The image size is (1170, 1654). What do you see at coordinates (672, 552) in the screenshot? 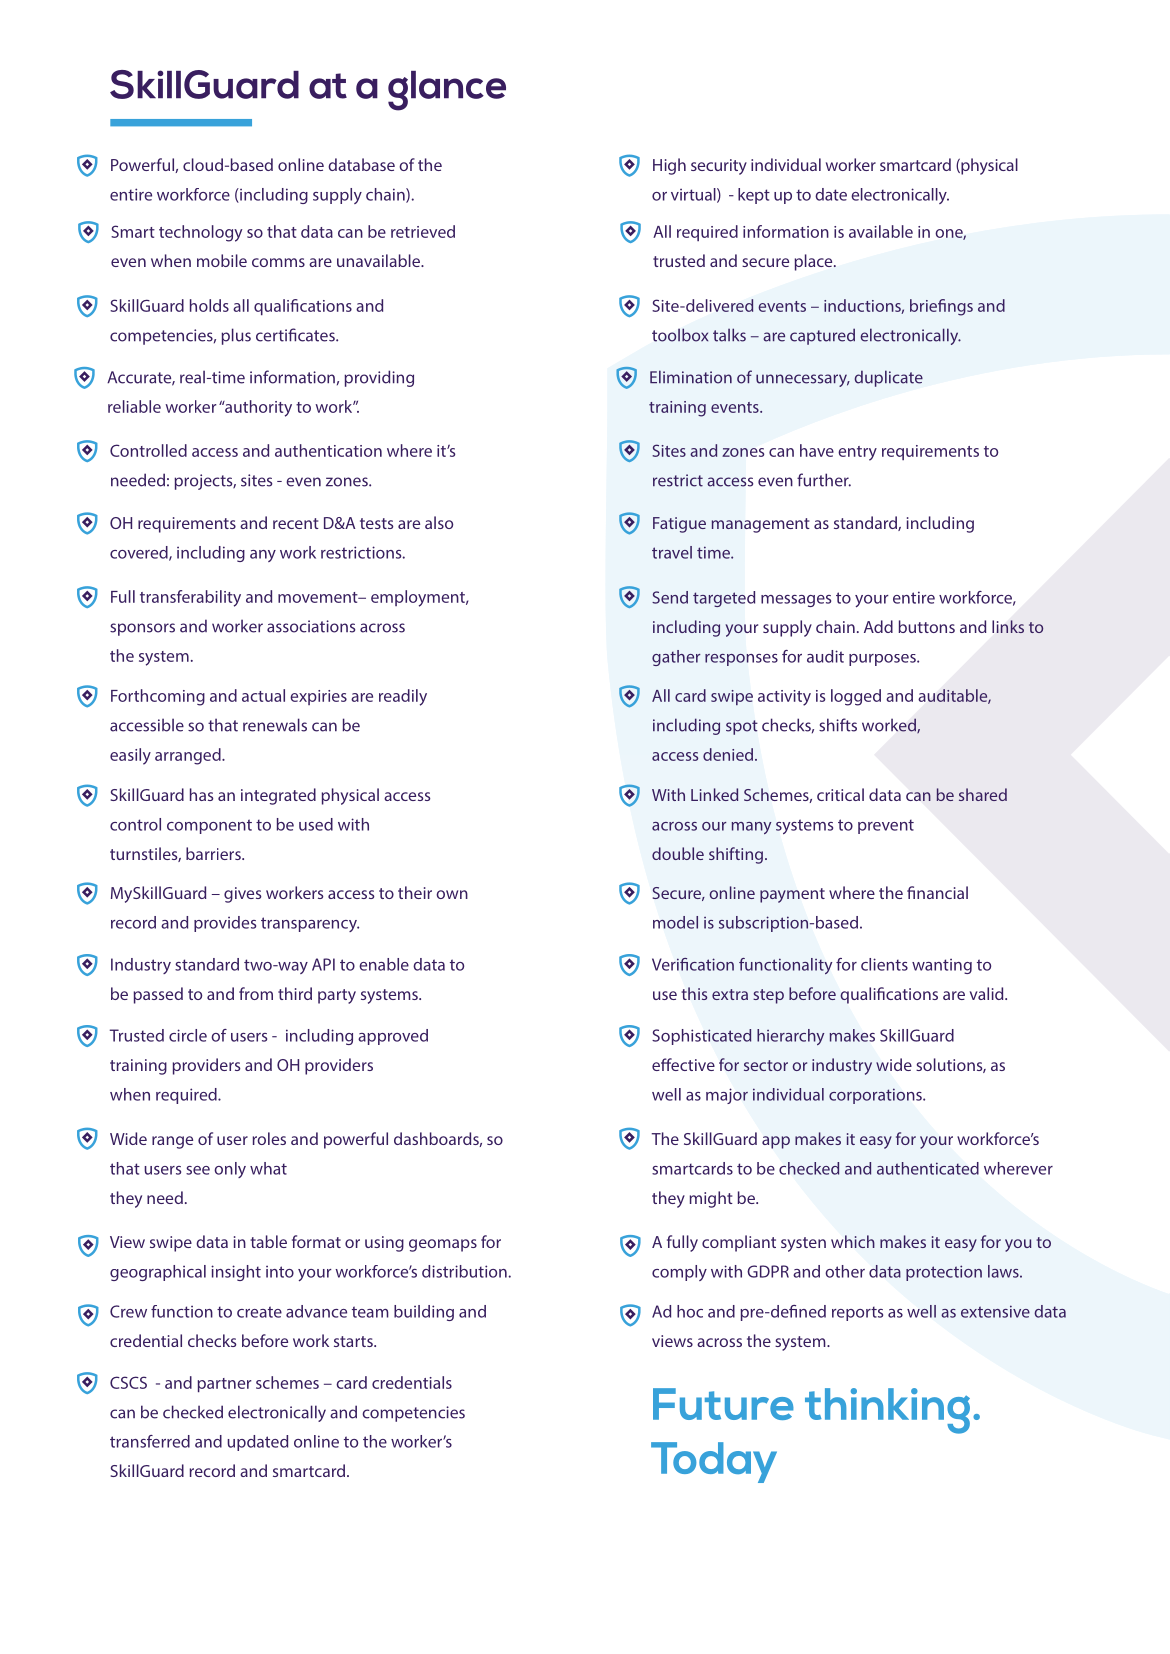
I see `travel` at bounding box center [672, 552].
